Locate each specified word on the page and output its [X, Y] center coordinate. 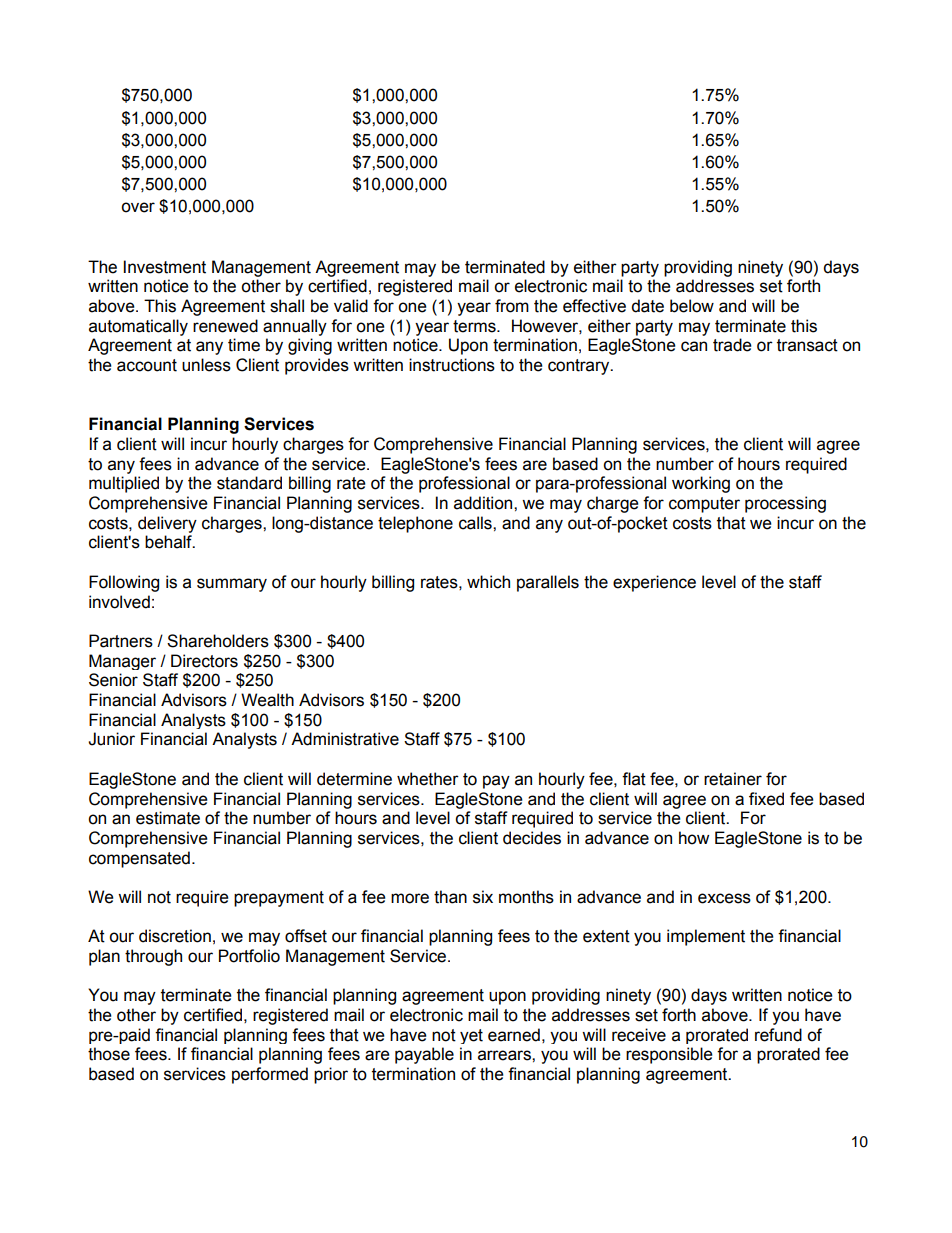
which [488, 582]
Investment [165, 267]
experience [654, 583]
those [109, 1054]
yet [471, 1036]
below [692, 306]
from [512, 306]
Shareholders [218, 641]
